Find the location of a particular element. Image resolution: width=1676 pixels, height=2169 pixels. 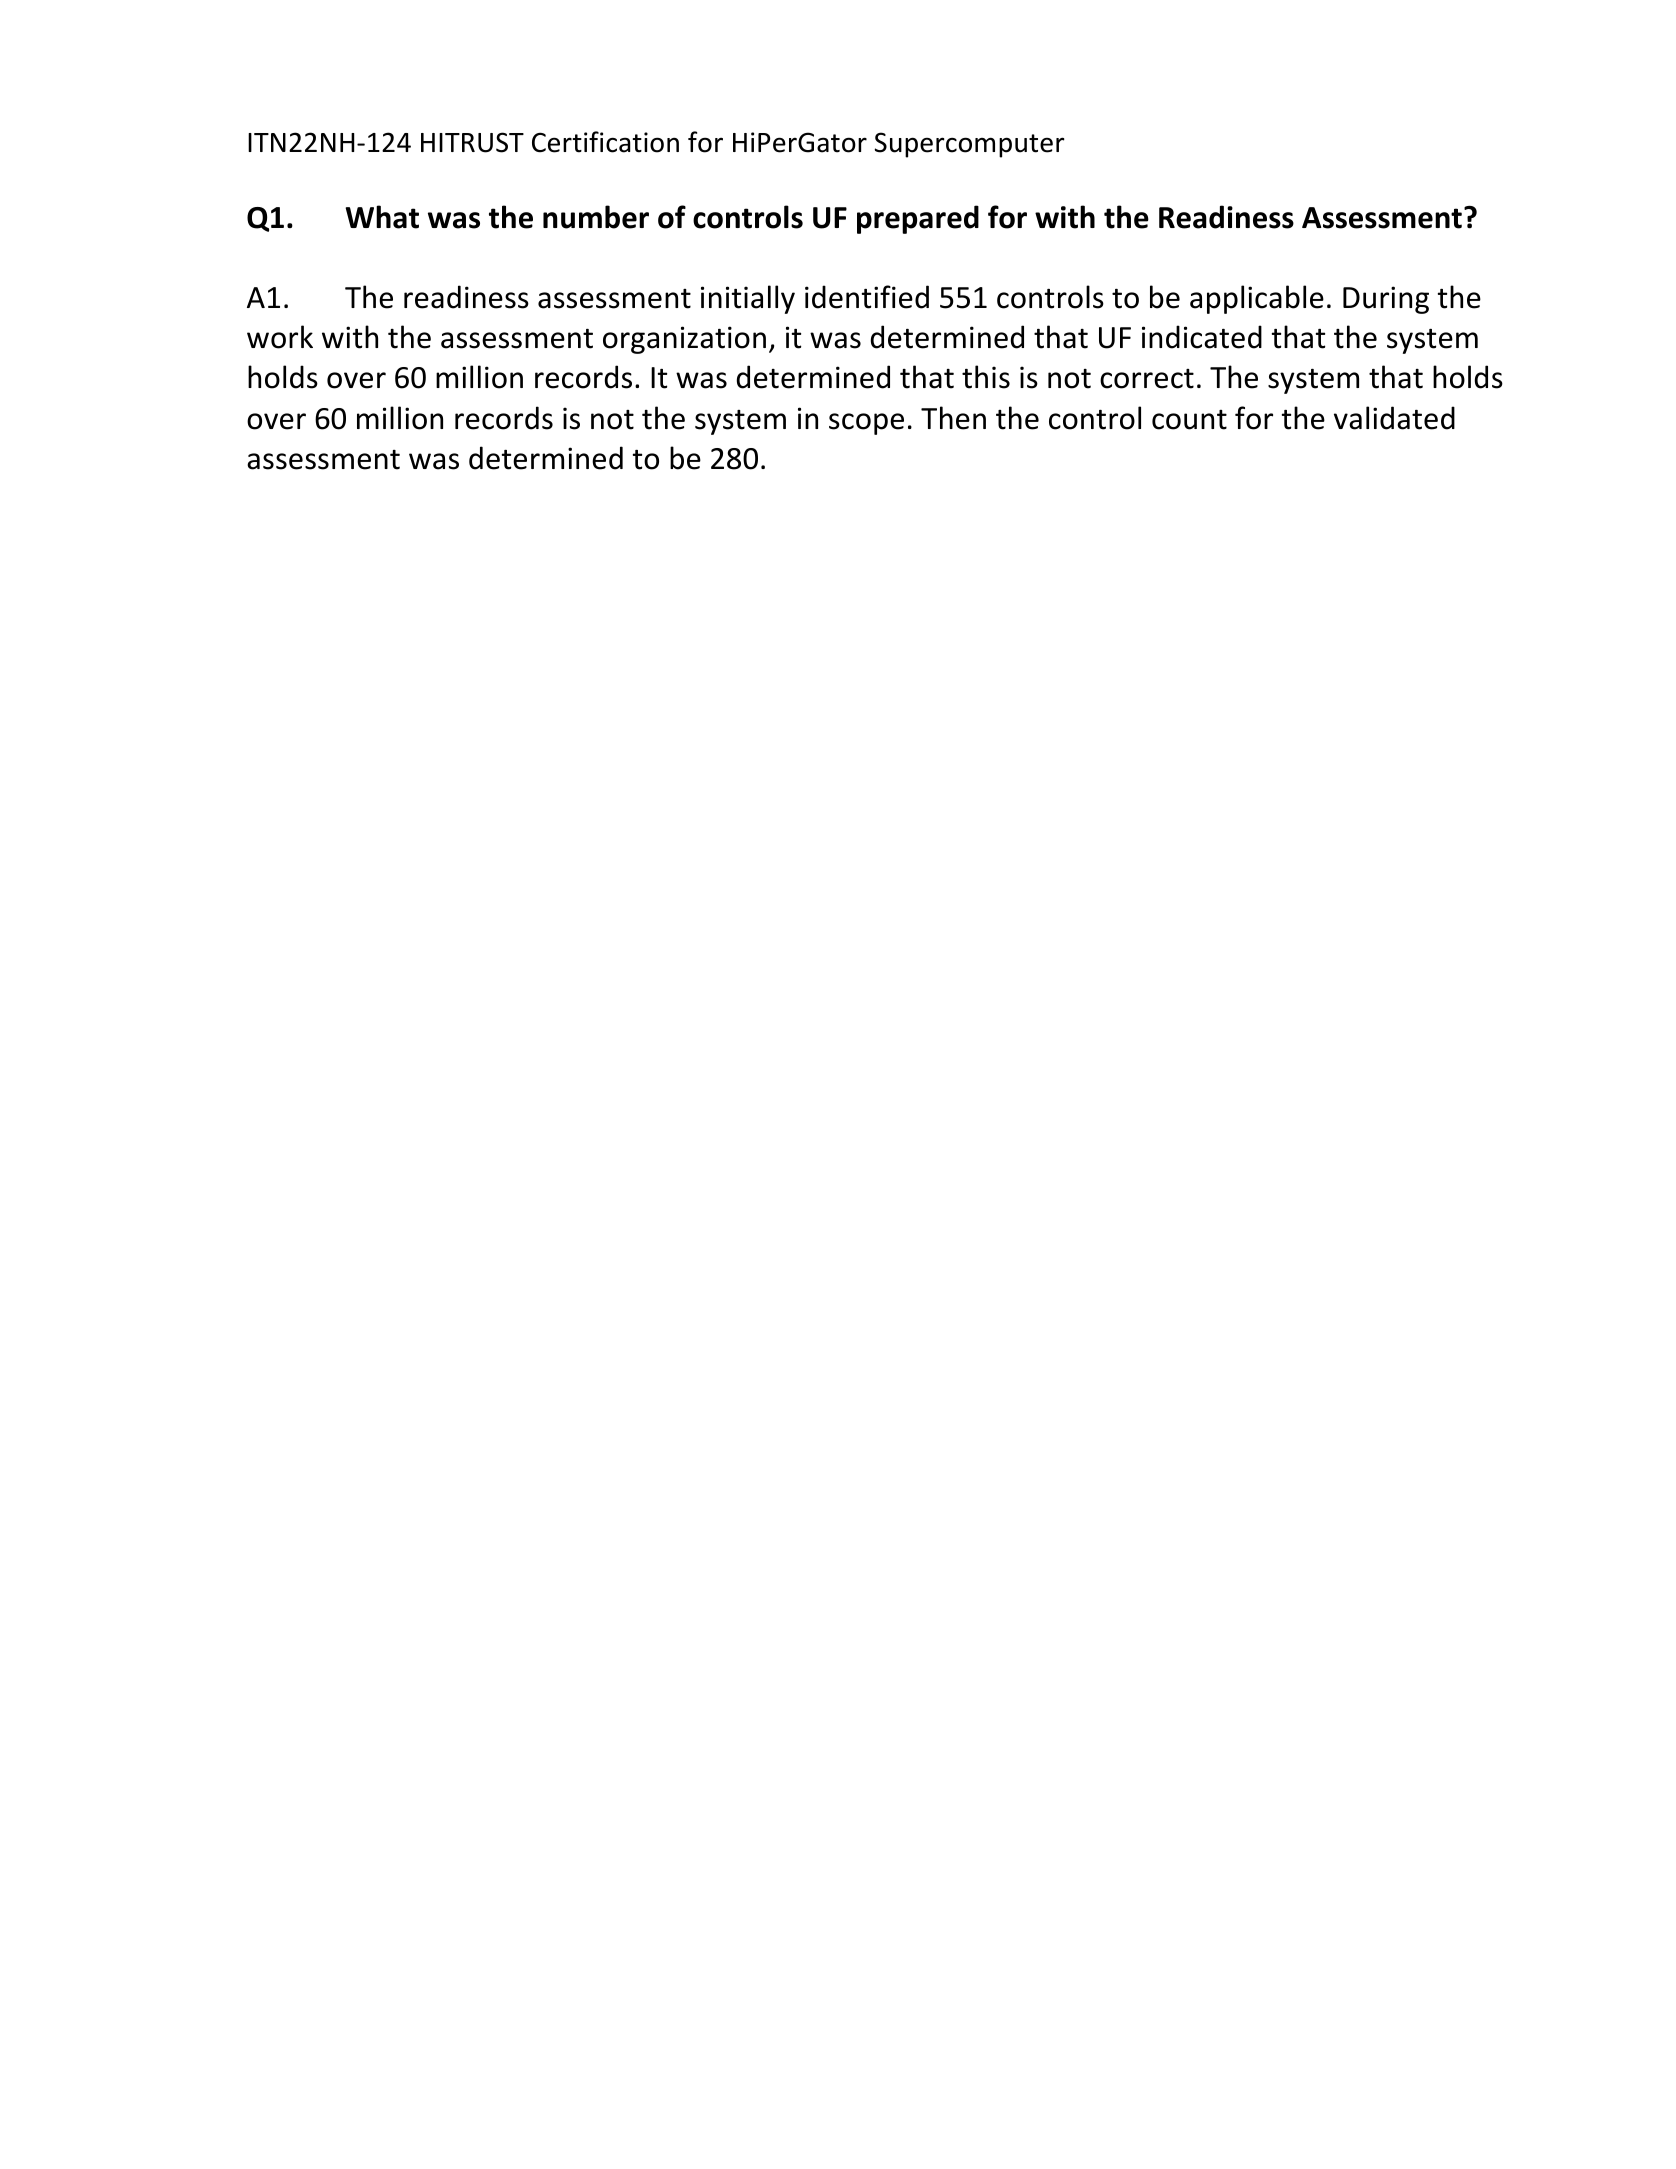

applicable is located at coordinates (1257, 299).
